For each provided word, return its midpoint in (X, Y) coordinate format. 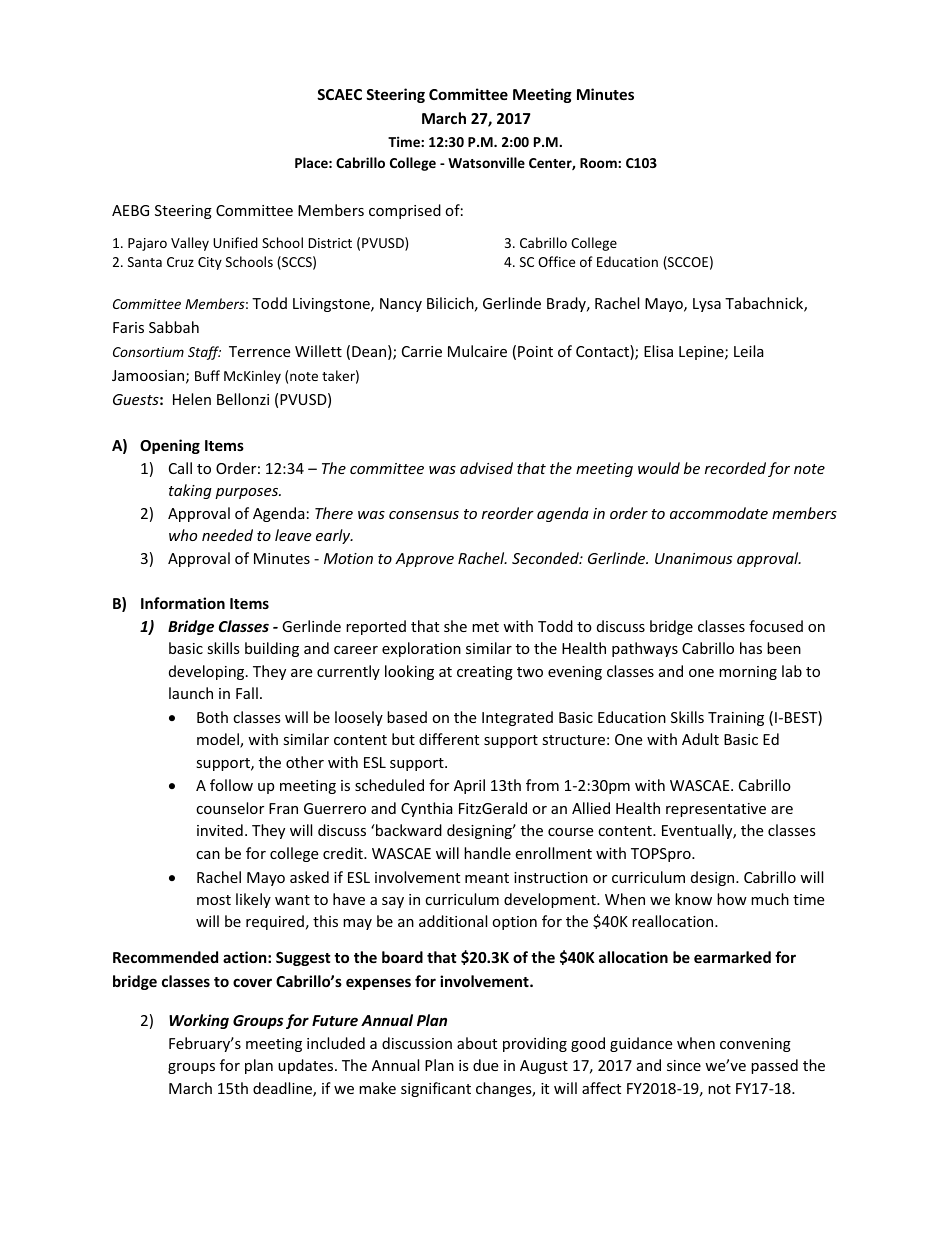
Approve (424, 560)
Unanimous (693, 558)
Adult (700, 739)
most (214, 900)
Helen (192, 399)
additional (453, 921)
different (449, 739)
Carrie (422, 351)
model (219, 740)
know (693, 899)
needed (227, 535)
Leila (749, 351)
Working (199, 1021)
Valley (190, 244)
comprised (405, 211)
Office (556, 261)
